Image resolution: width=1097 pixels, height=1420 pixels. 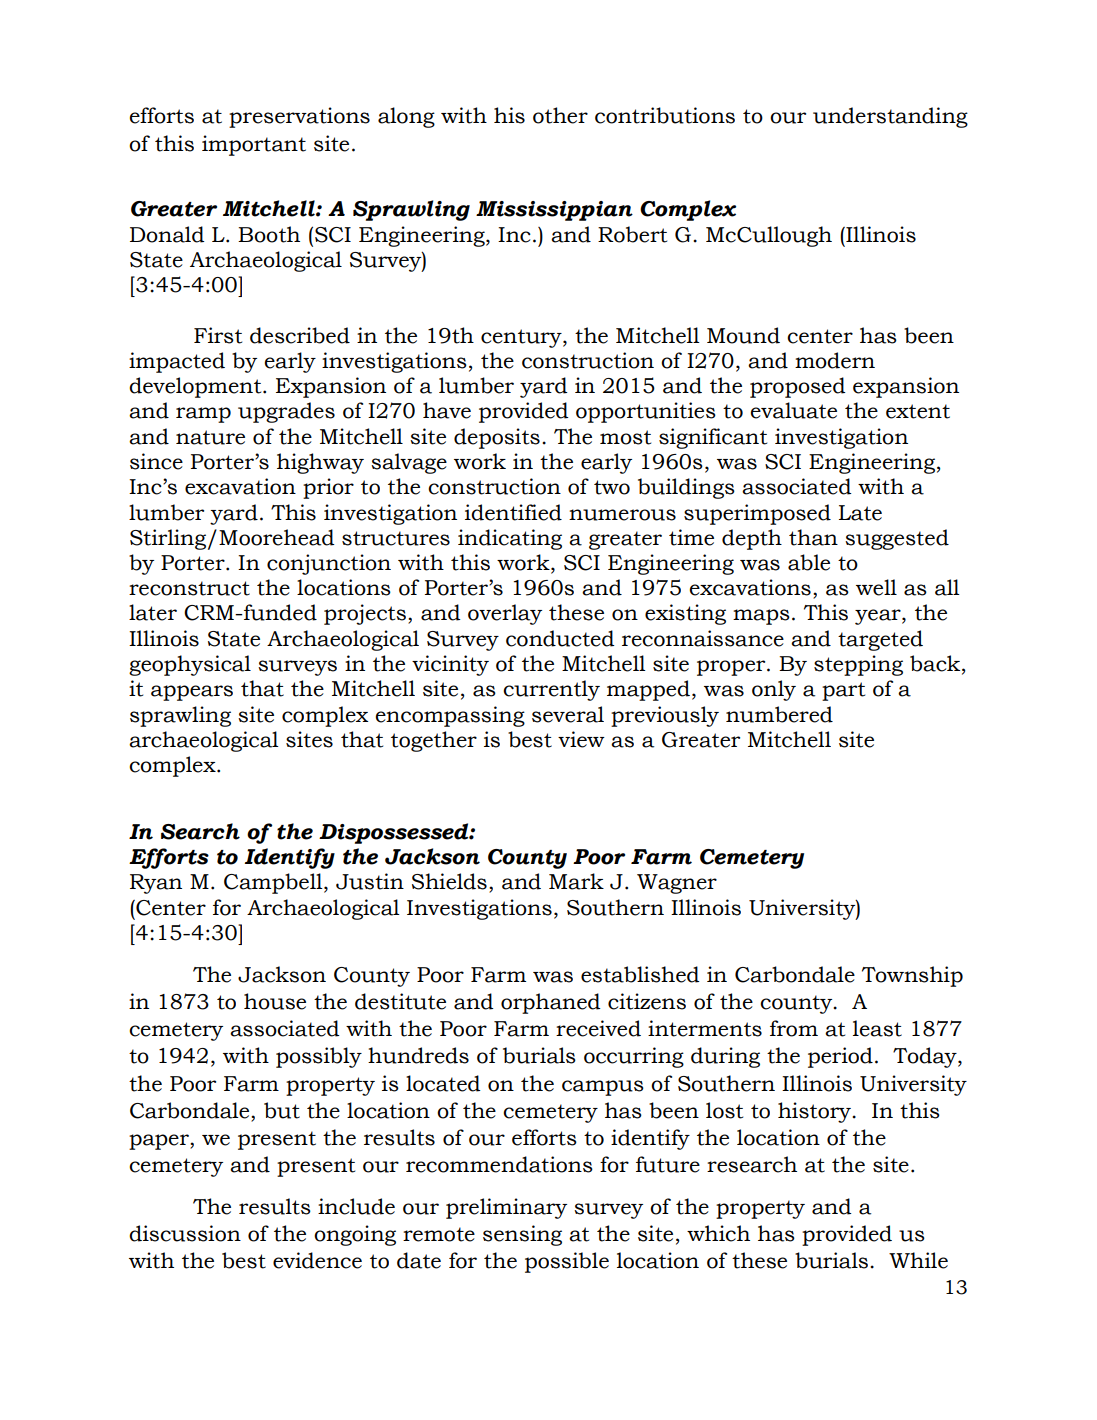 What do you see at coordinates (254, 145) in the document?
I see `important` at bounding box center [254, 145].
